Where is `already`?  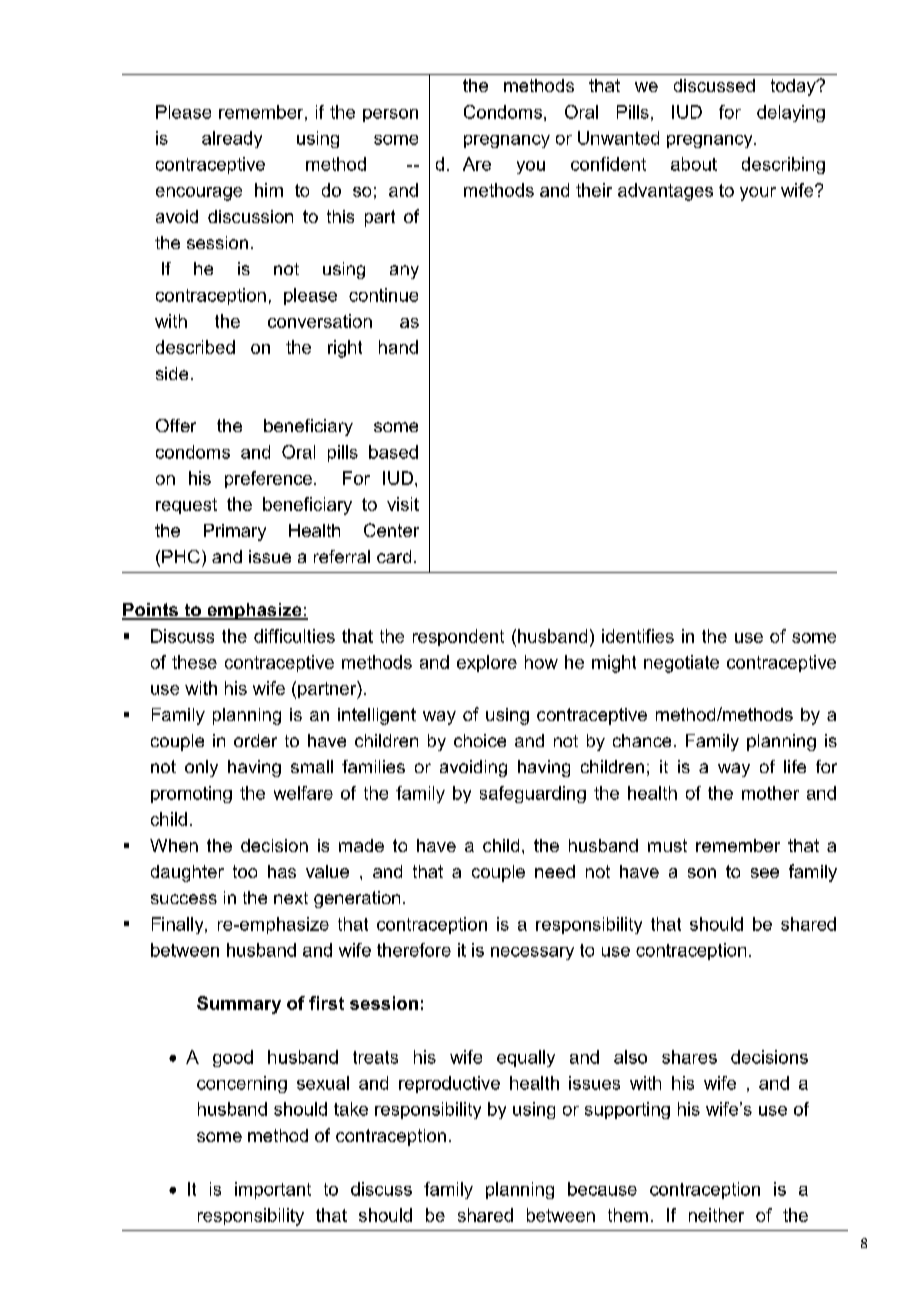
already is located at coordinates (232, 139).
